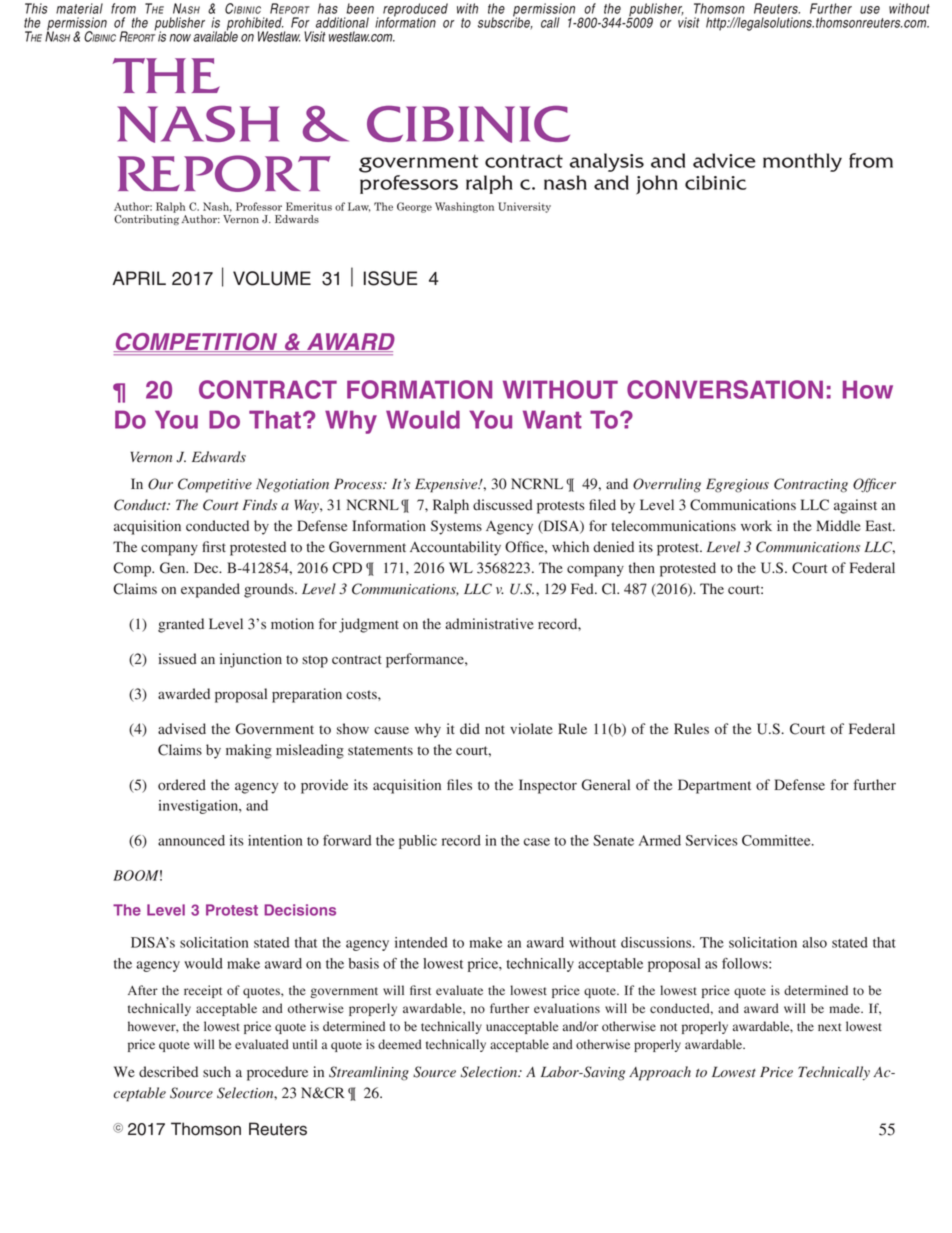 This document has height=1233, width=952. What do you see at coordinates (79, 8) in the document?
I see `material` at bounding box center [79, 8].
